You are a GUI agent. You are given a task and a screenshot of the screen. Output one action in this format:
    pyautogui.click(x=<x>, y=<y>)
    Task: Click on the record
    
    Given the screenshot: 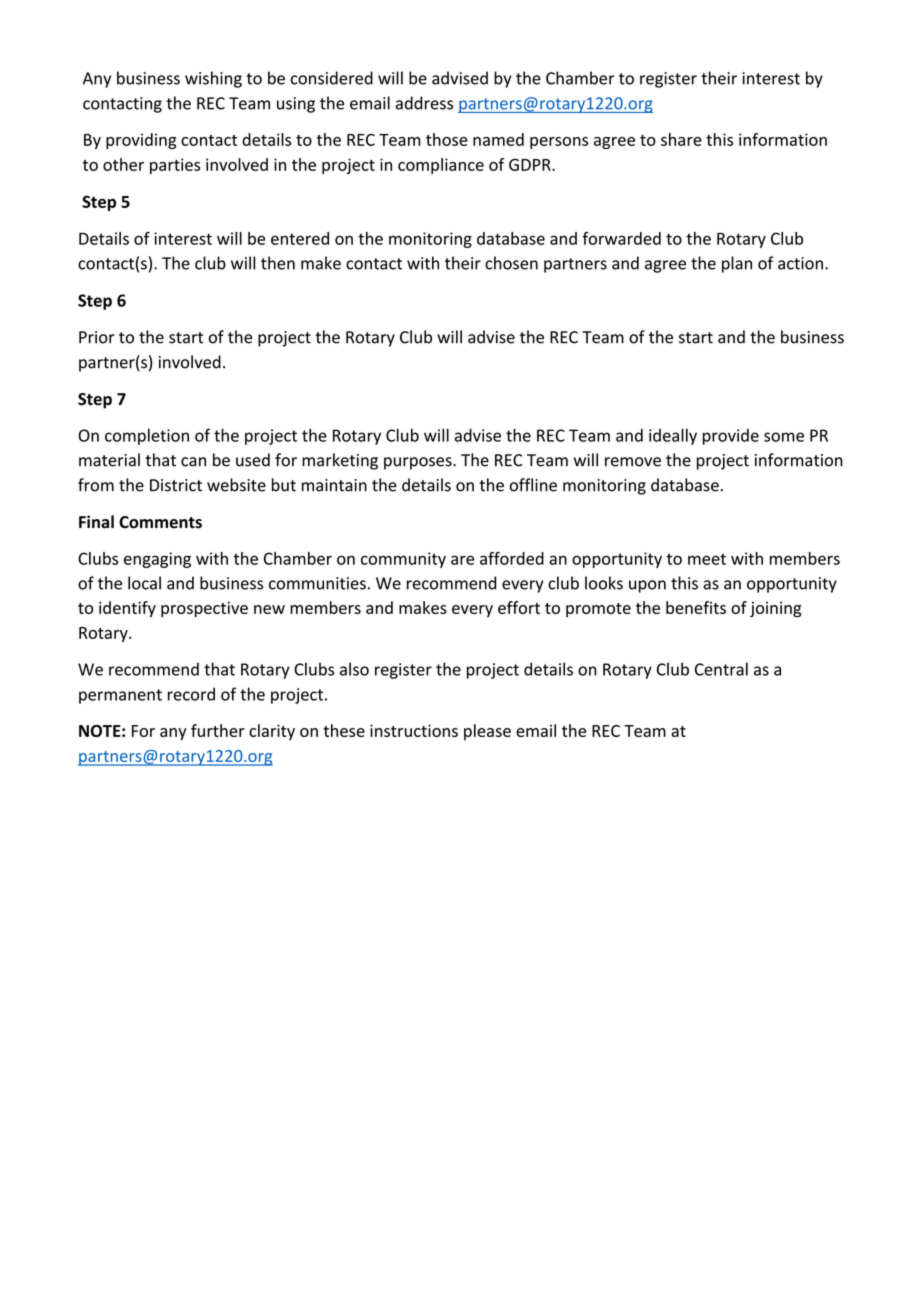 What is the action you would take?
    pyautogui.click(x=191, y=694)
